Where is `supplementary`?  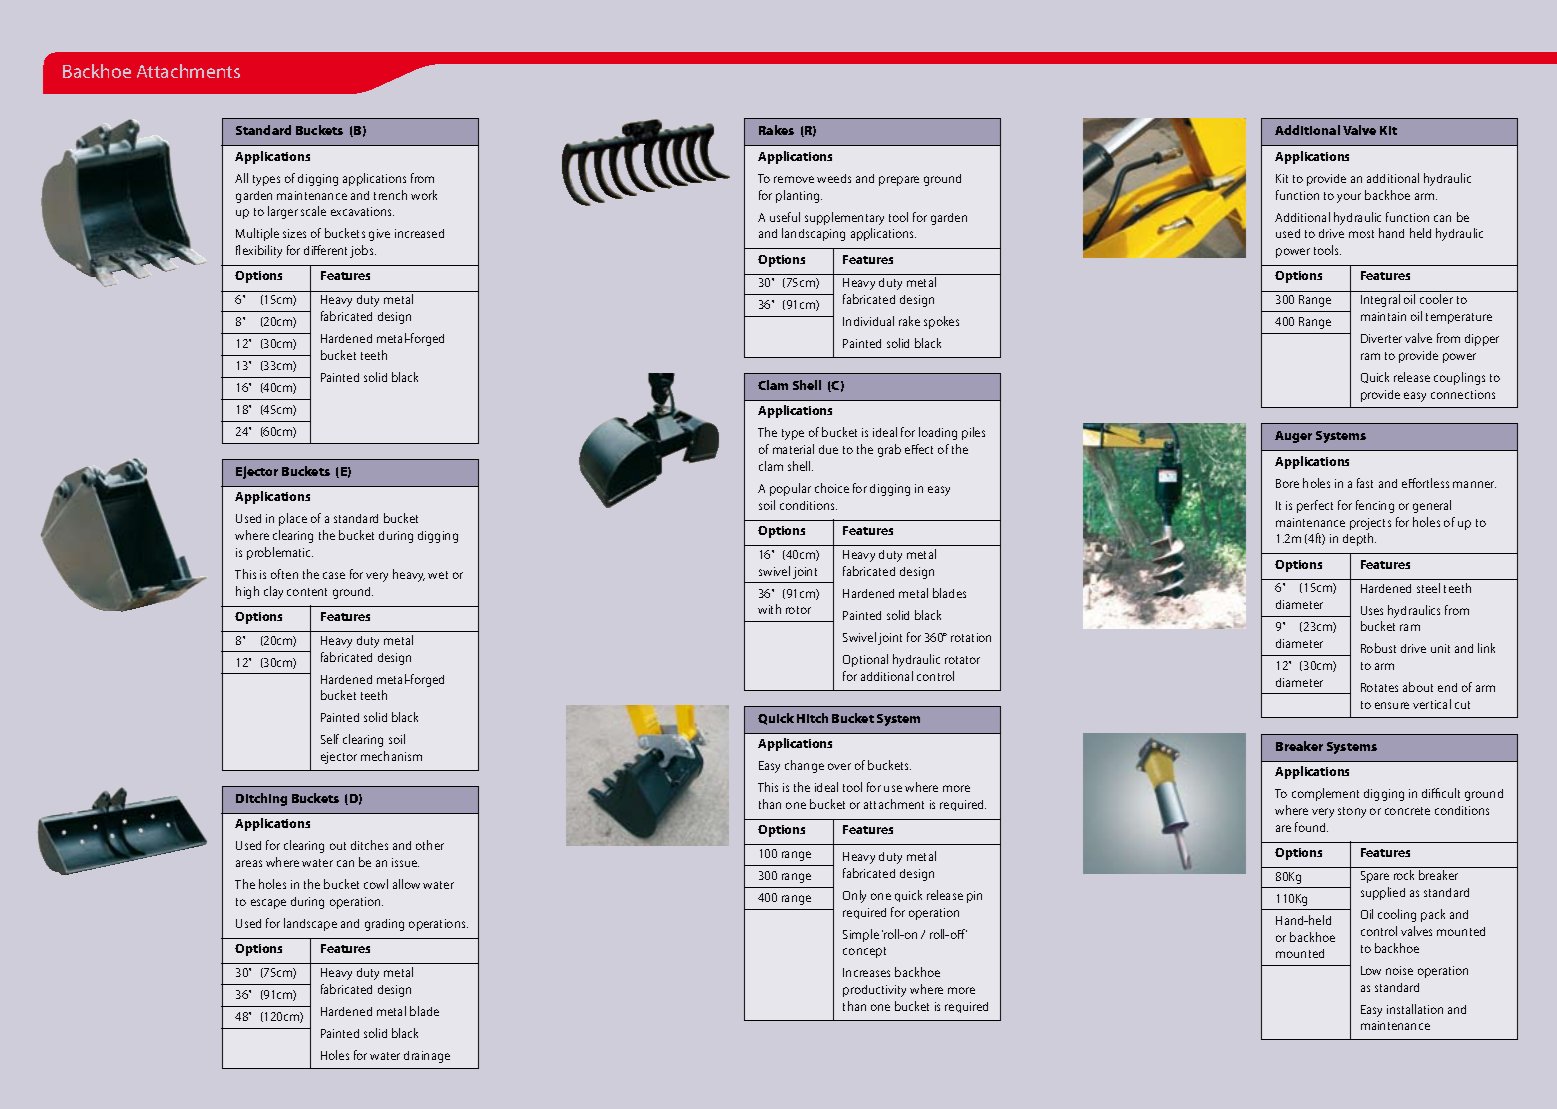
supplementary is located at coordinates (844, 218).
